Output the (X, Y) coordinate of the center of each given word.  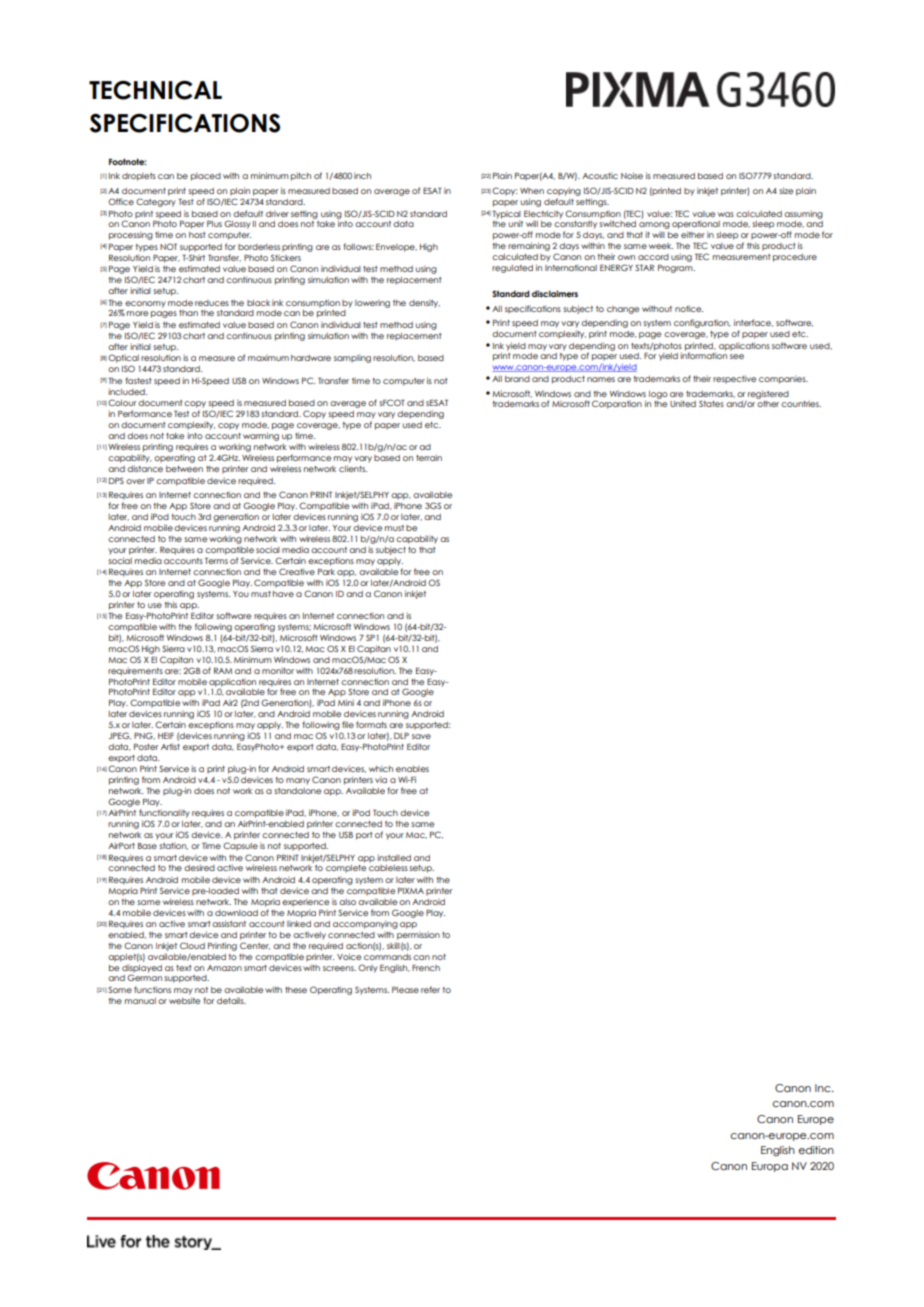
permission (418, 935)
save (421, 736)
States (711, 404)
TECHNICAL (155, 90)
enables (412, 769)
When (532, 191)
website (184, 1000)
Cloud (192, 945)
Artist (170, 746)
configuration (702, 323)
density (424, 303)
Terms (216, 561)
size (786, 190)
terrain (429, 457)
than (188, 313)
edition (816, 1150)
